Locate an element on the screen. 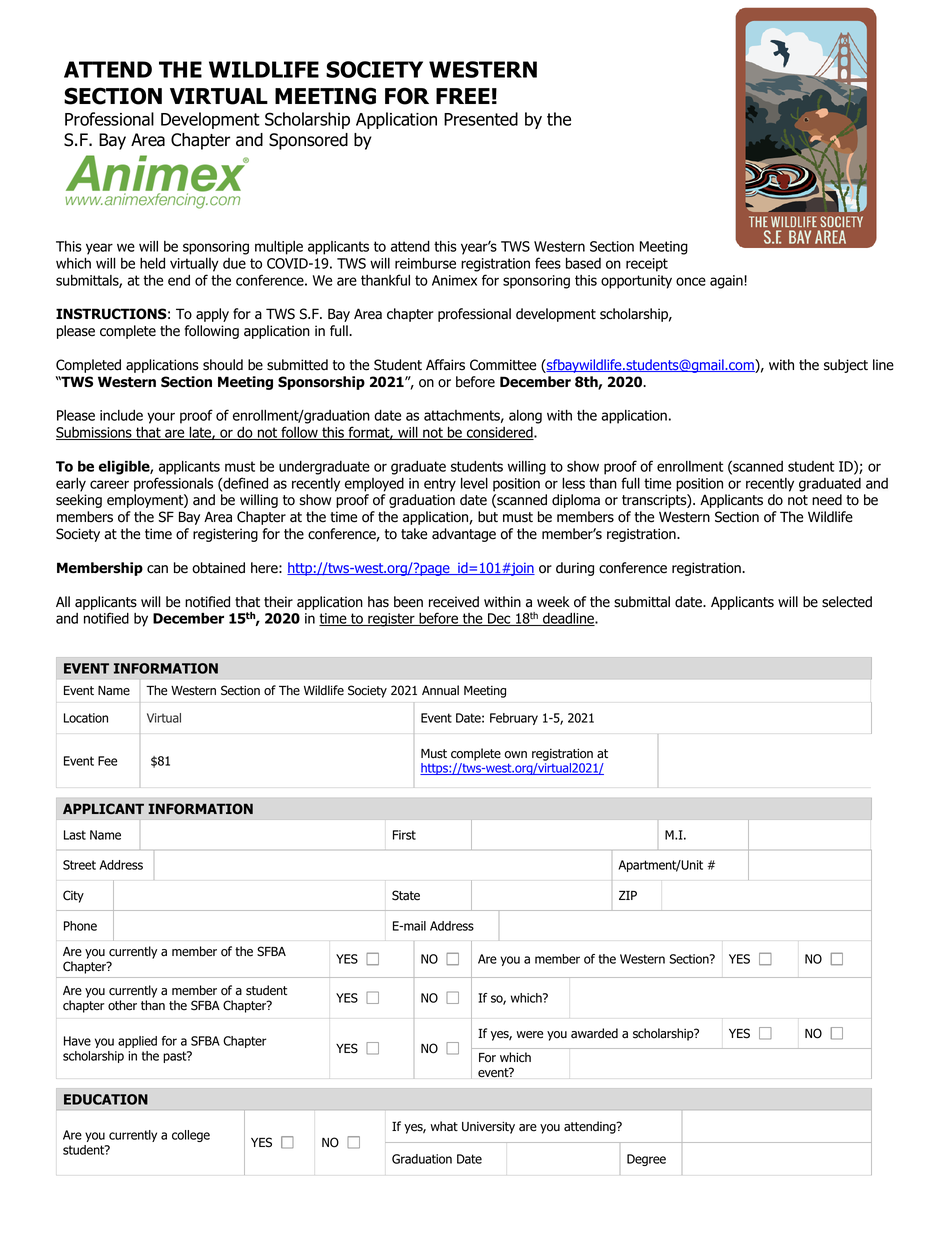  need is located at coordinates (827, 500).
